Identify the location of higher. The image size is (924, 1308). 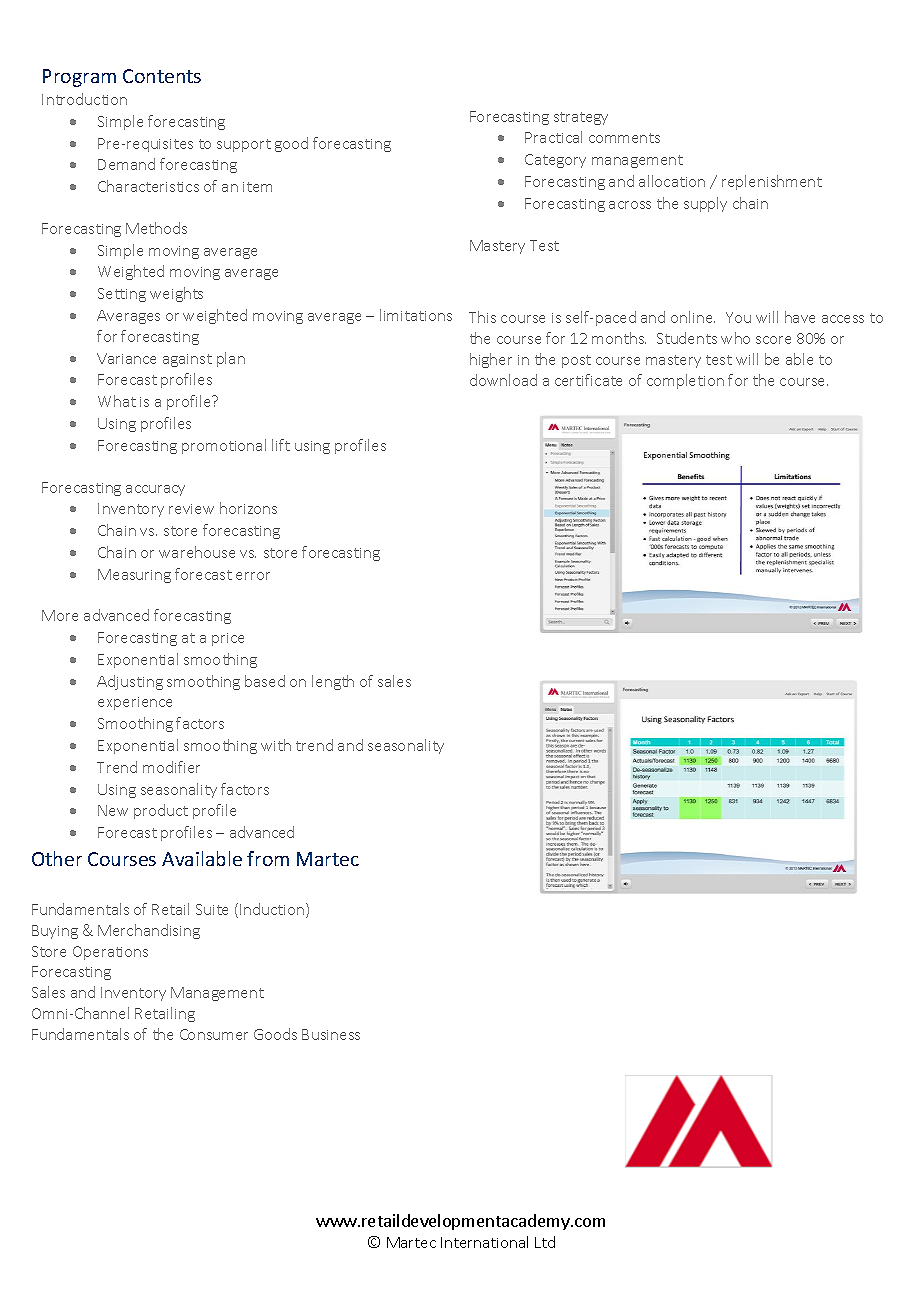
(491, 360).
